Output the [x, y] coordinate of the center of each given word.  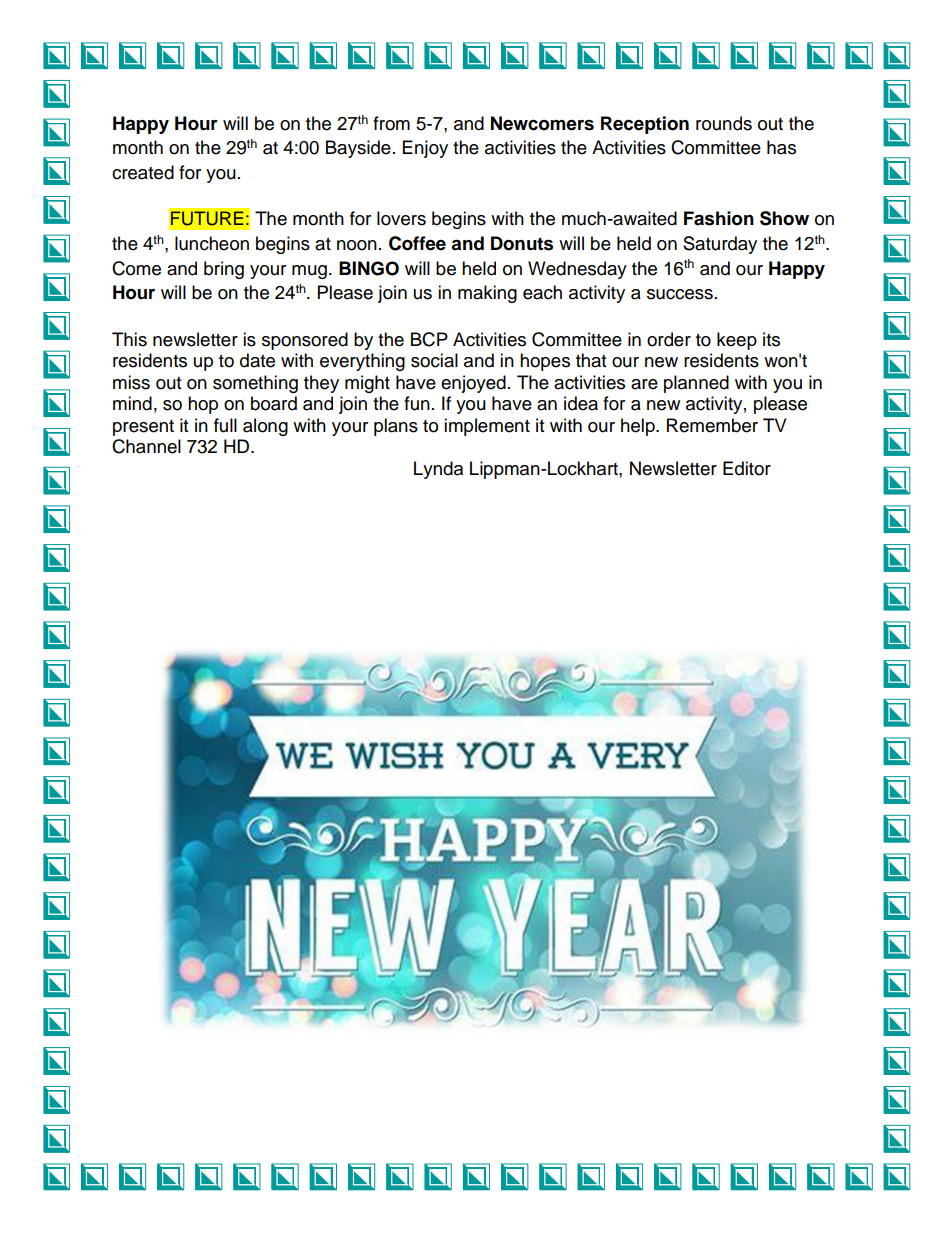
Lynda [438, 470]
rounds [724, 123]
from [391, 123]
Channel [146, 446]
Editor [747, 468]
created [143, 172]
